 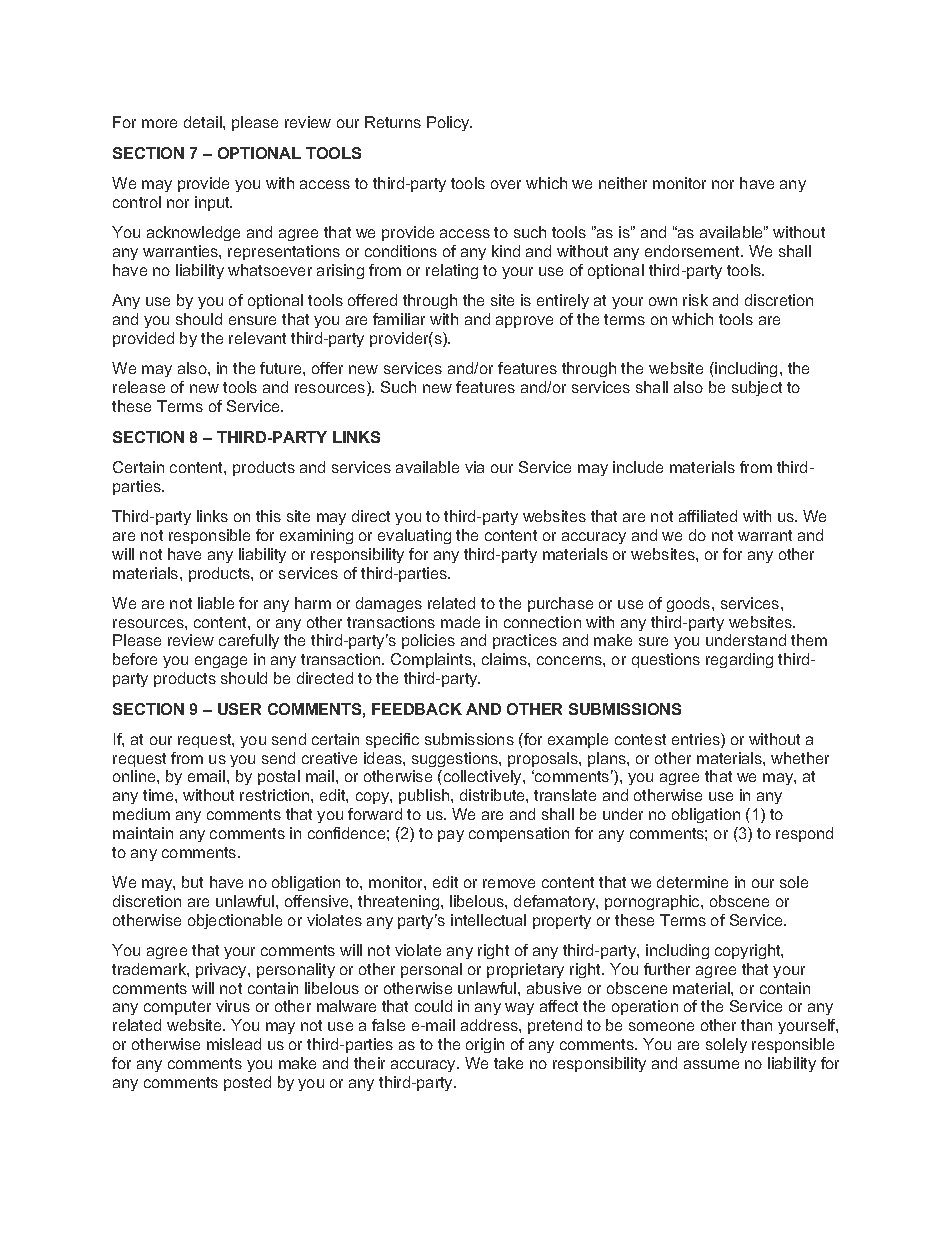 I want to click on assume, so click(x=711, y=1064).
